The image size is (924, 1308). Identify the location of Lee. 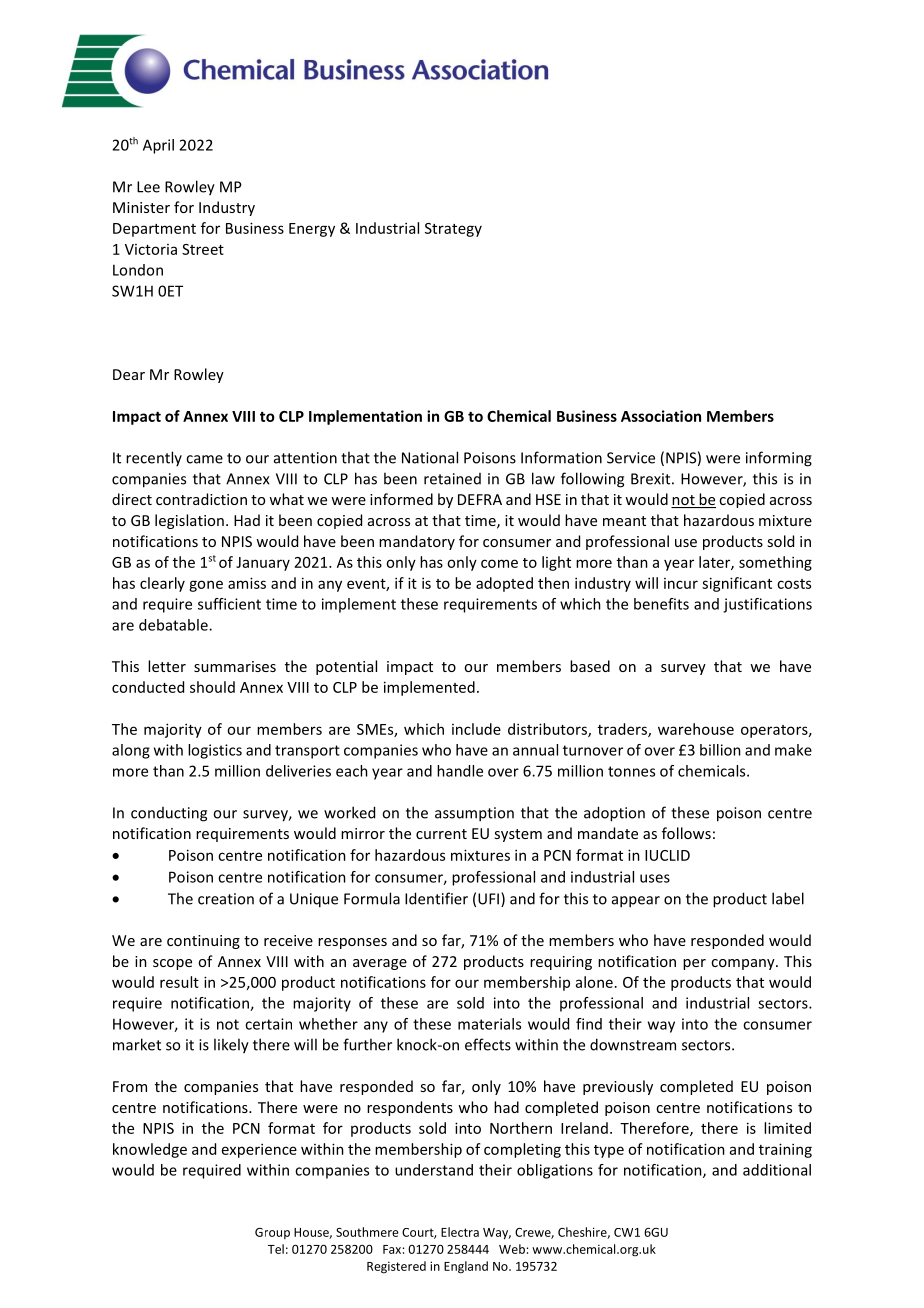
(148, 187).
